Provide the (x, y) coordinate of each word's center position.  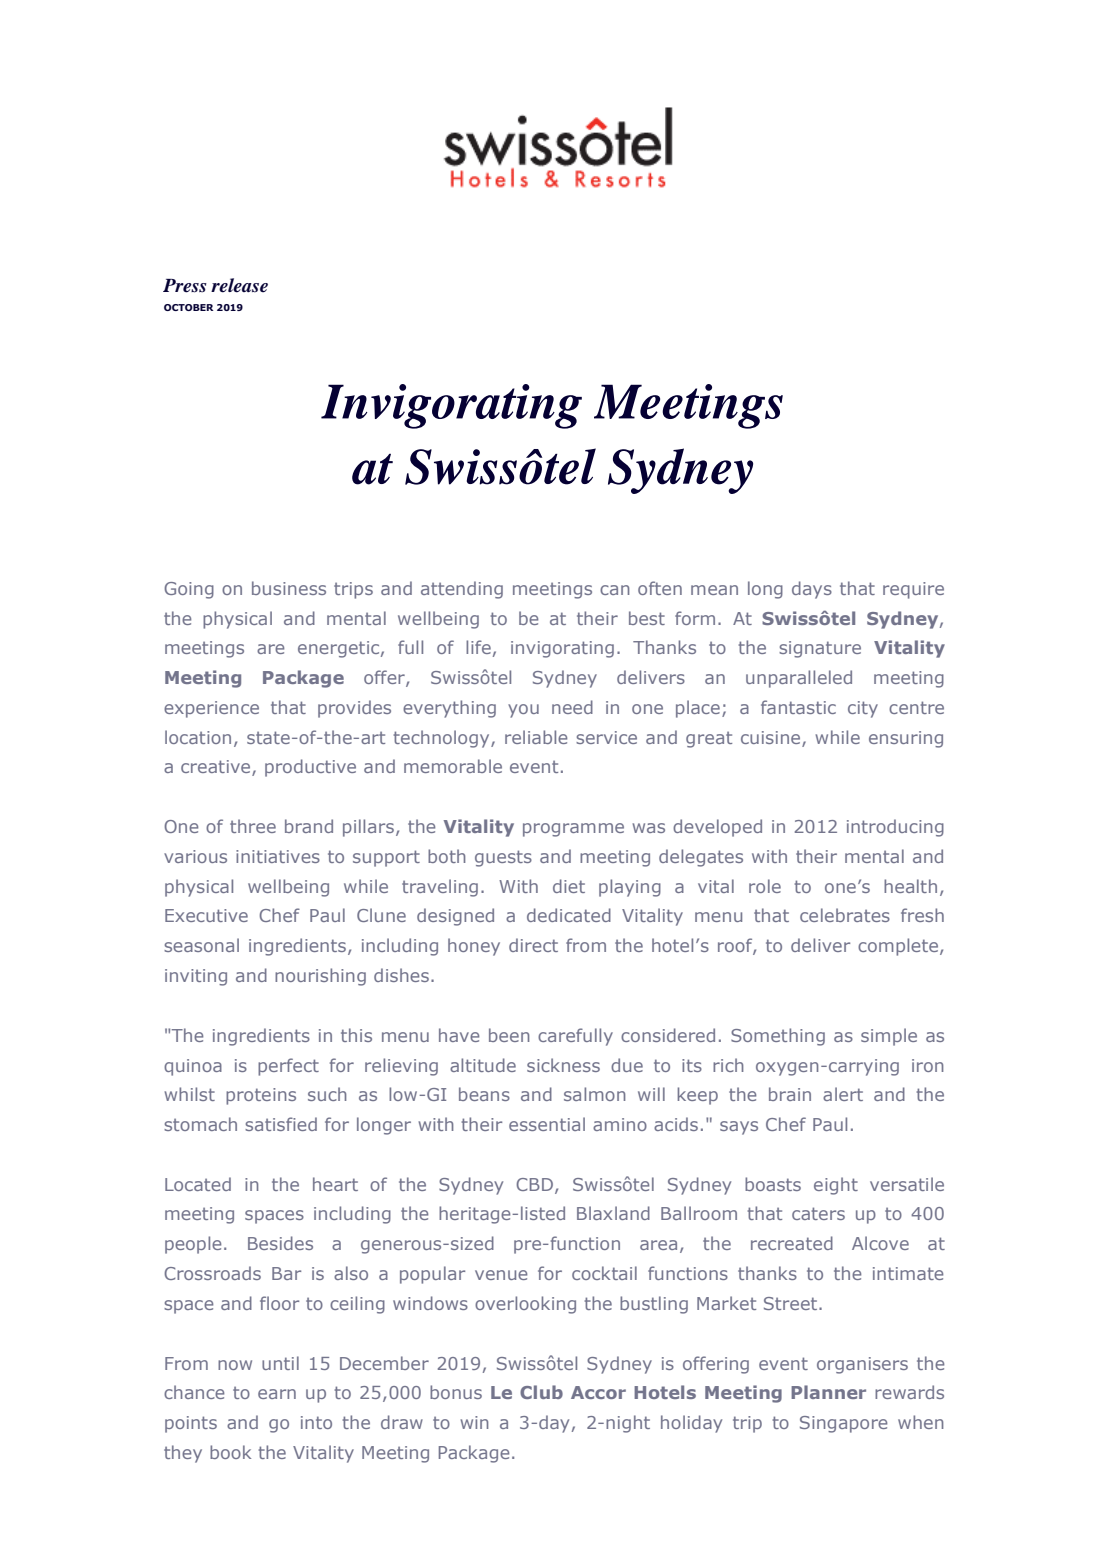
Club (541, 1392)
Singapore (843, 1424)
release (239, 285)
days (812, 590)
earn (277, 1394)
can (615, 590)
